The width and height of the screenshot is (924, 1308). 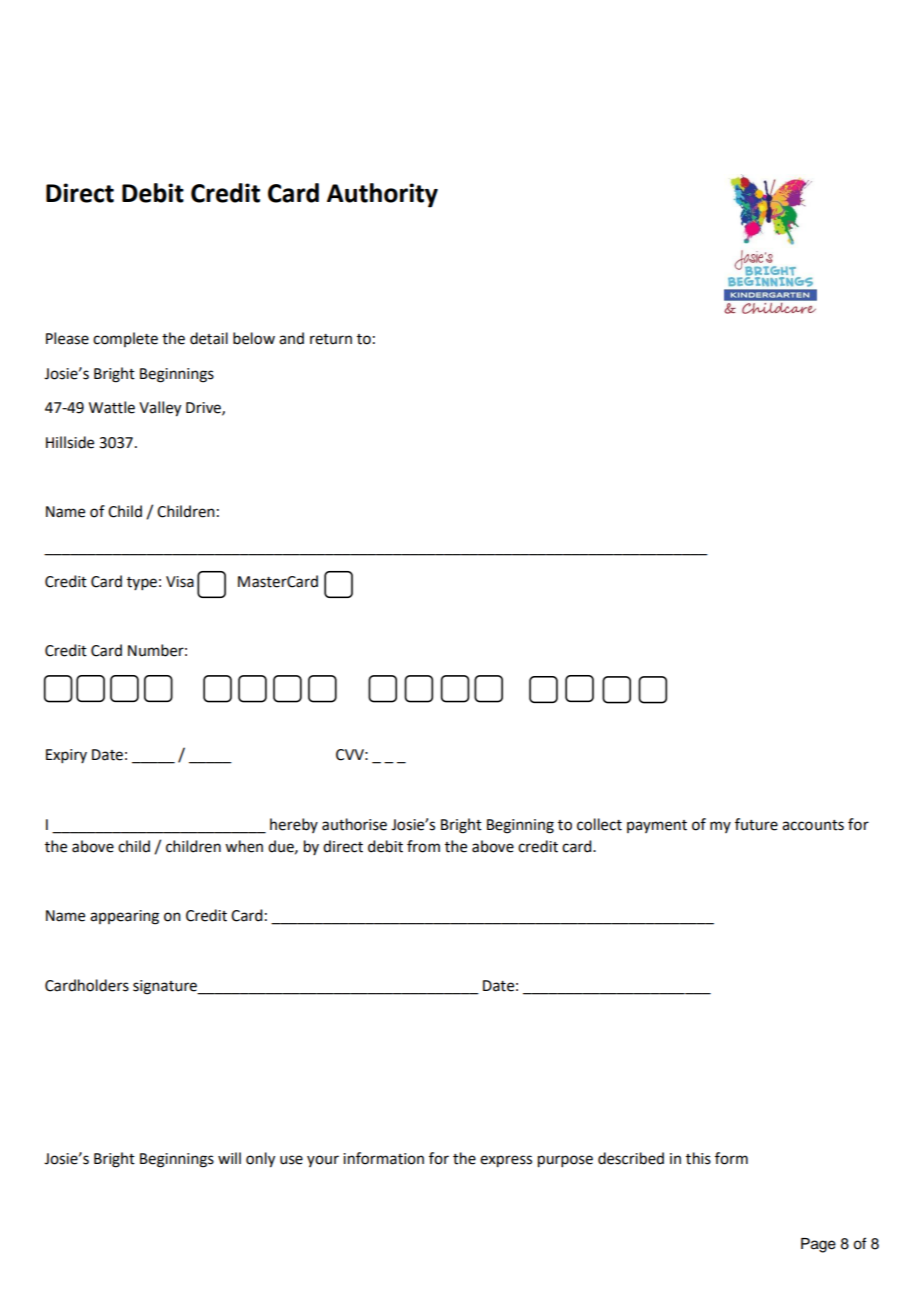 What do you see at coordinates (382, 195) in the screenshot?
I see `Authority` at bounding box center [382, 195].
